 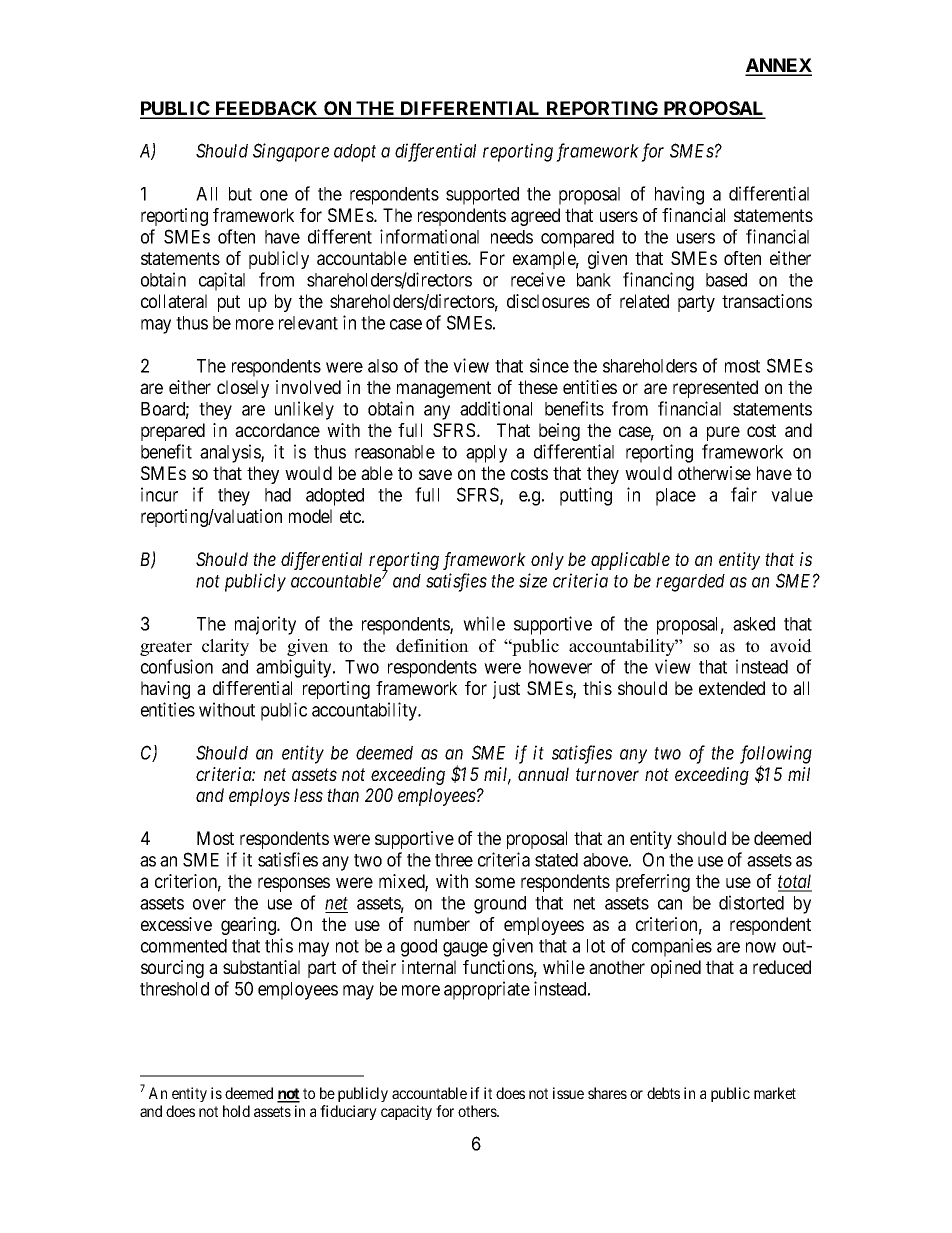 I want to click on regarded, so click(x=690, y=583).
